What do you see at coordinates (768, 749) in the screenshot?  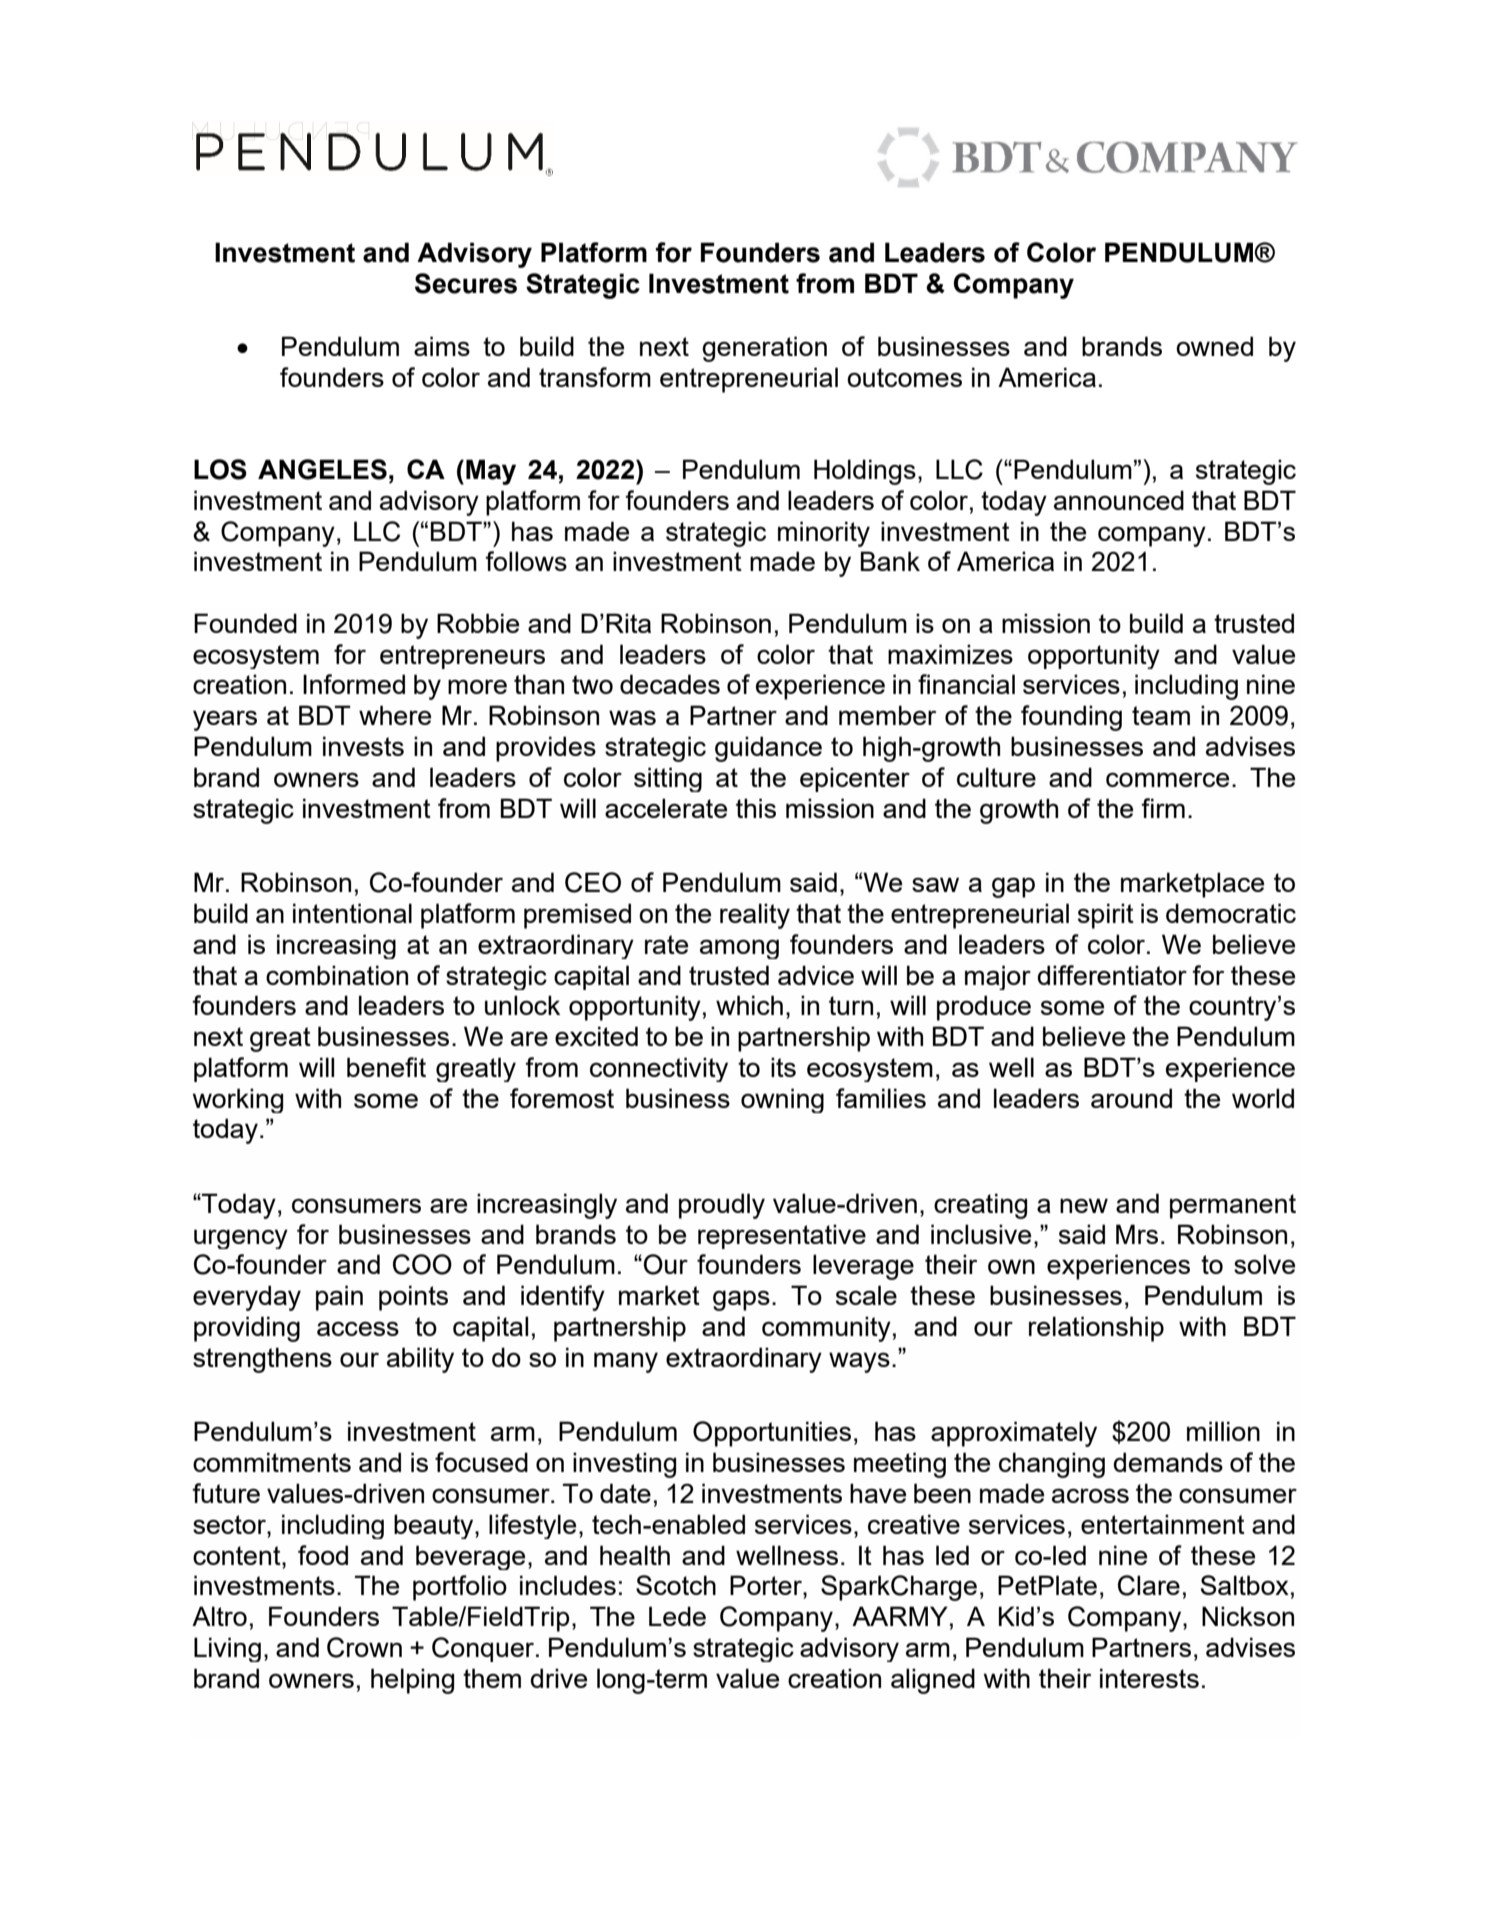 I see `guidance` at bounding box center [768, 749].
